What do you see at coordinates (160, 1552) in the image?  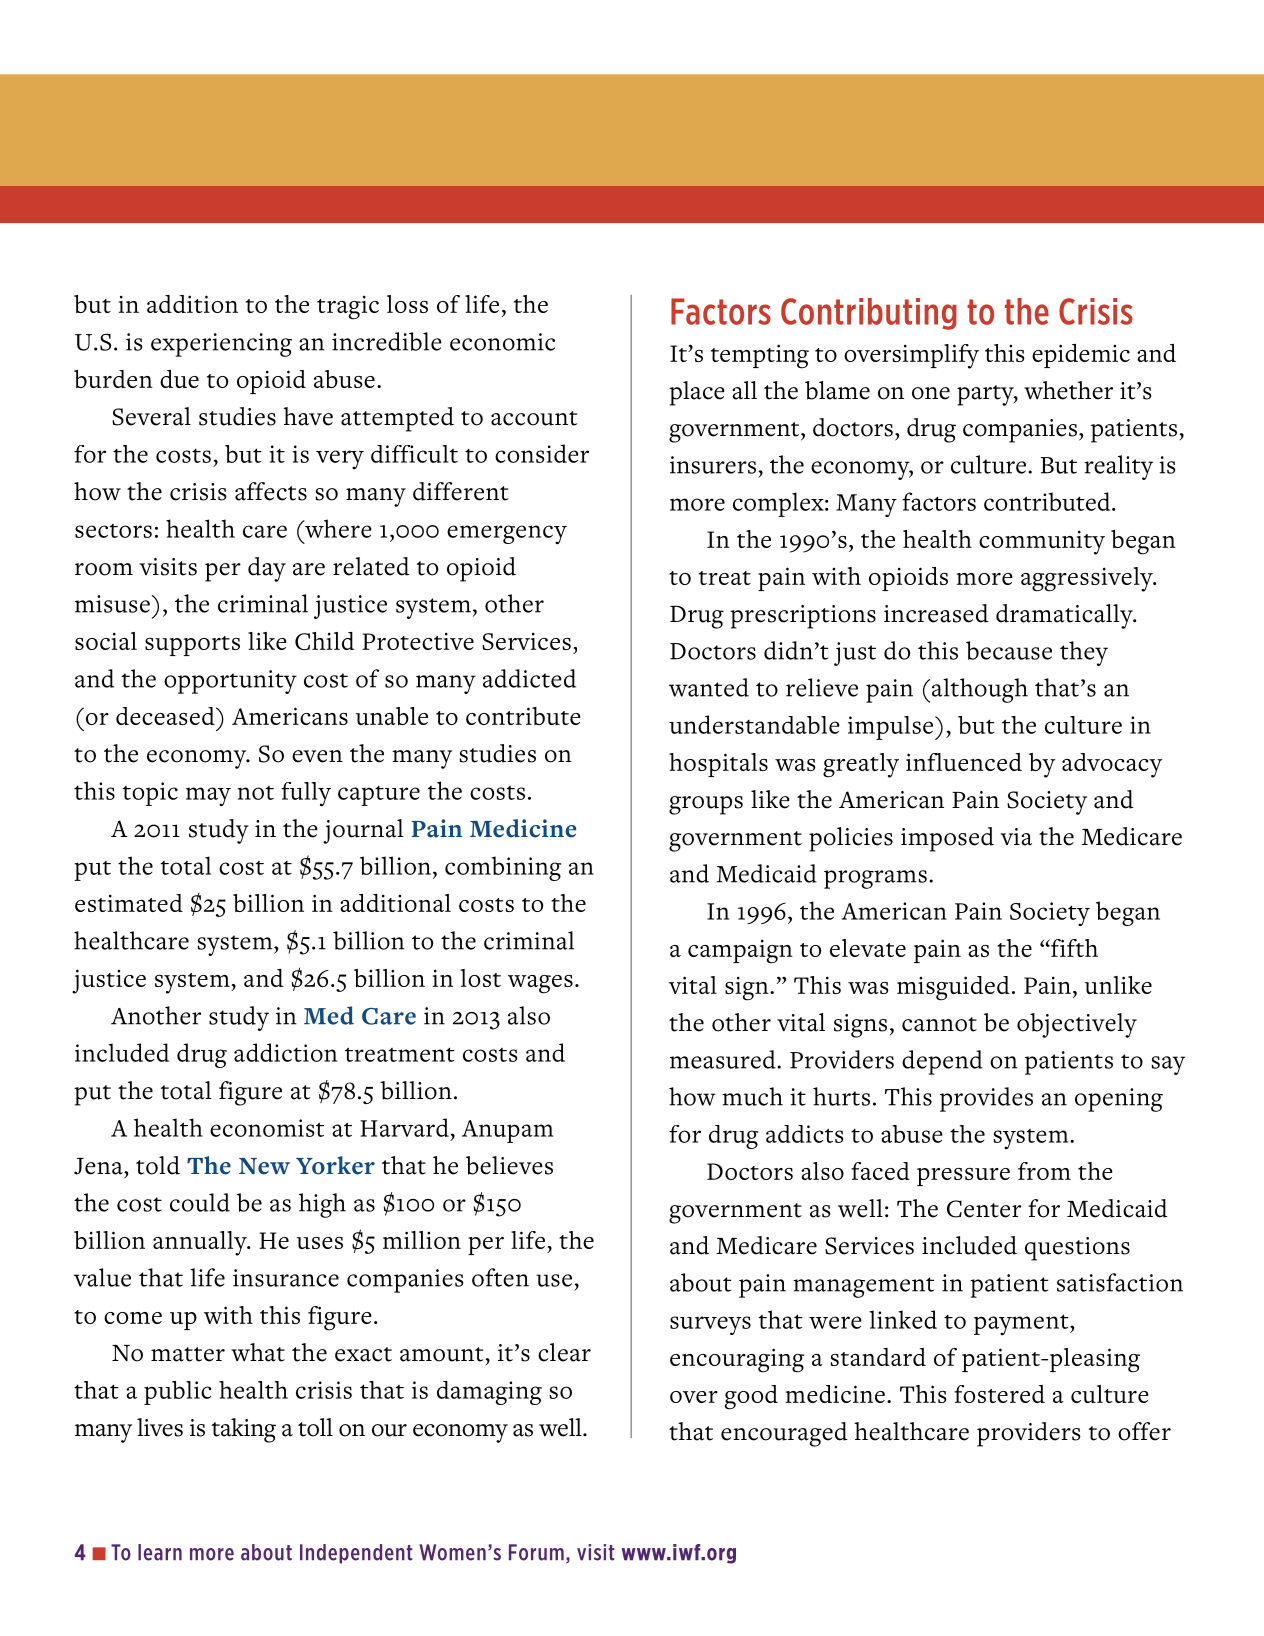 I see `learn` at bounding box center [160, 1552].
